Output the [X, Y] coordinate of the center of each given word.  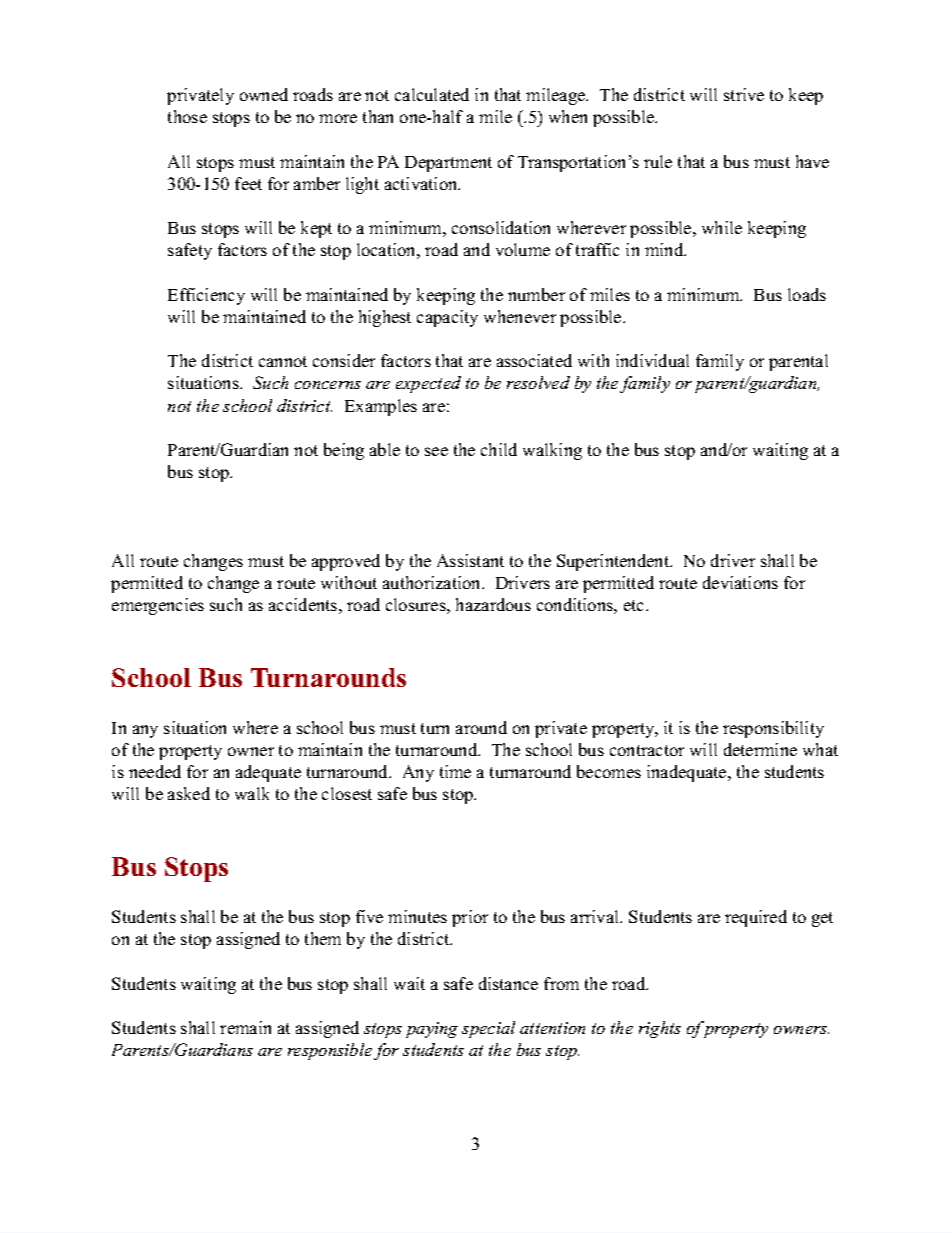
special [488, 1029]
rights [660, 1029]
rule [658, 161]
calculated [432, 94]
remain [245, 1027]
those [187, 116]
